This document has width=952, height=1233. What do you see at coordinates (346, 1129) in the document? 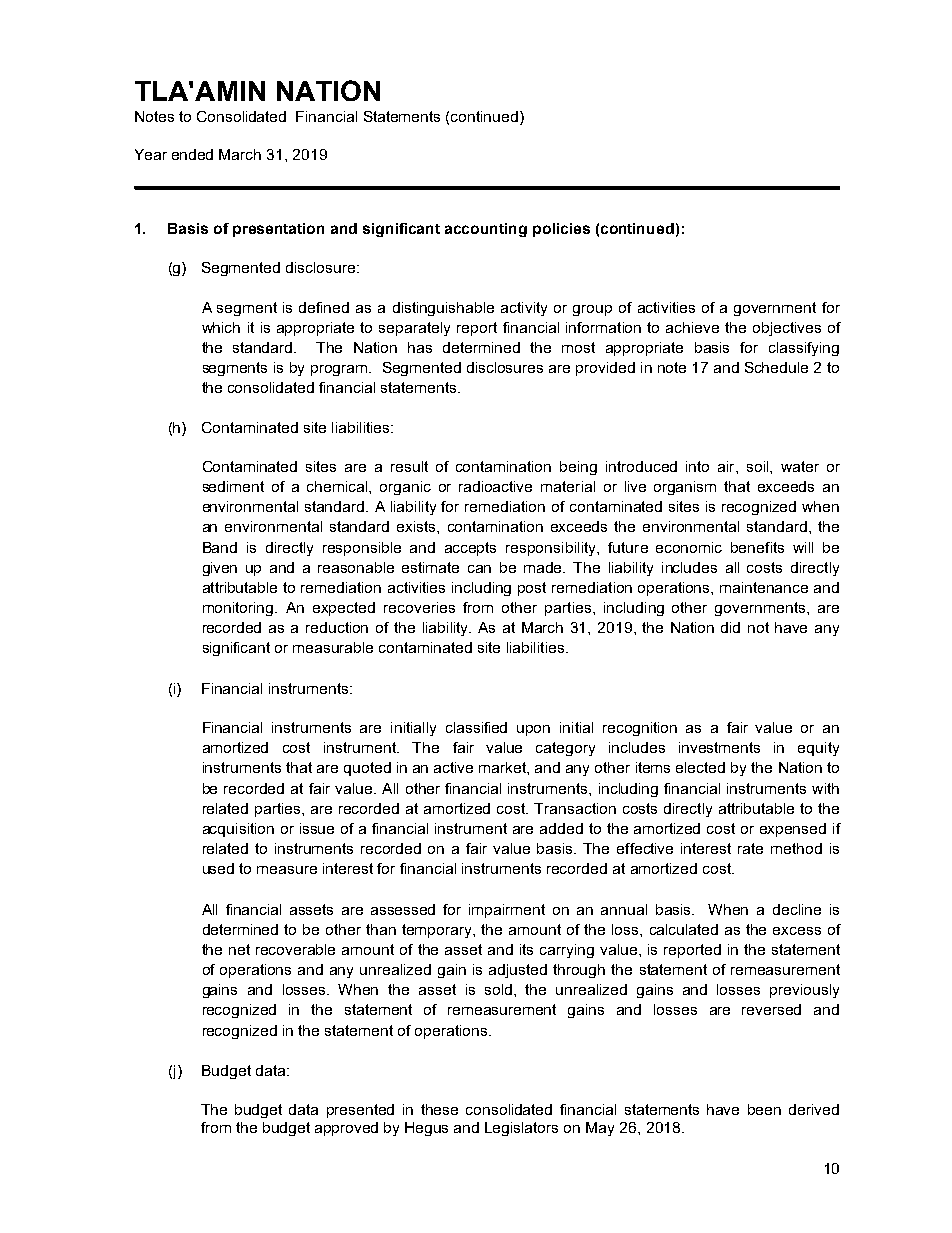
I see `approved` at bounding box center [346, 1129].
